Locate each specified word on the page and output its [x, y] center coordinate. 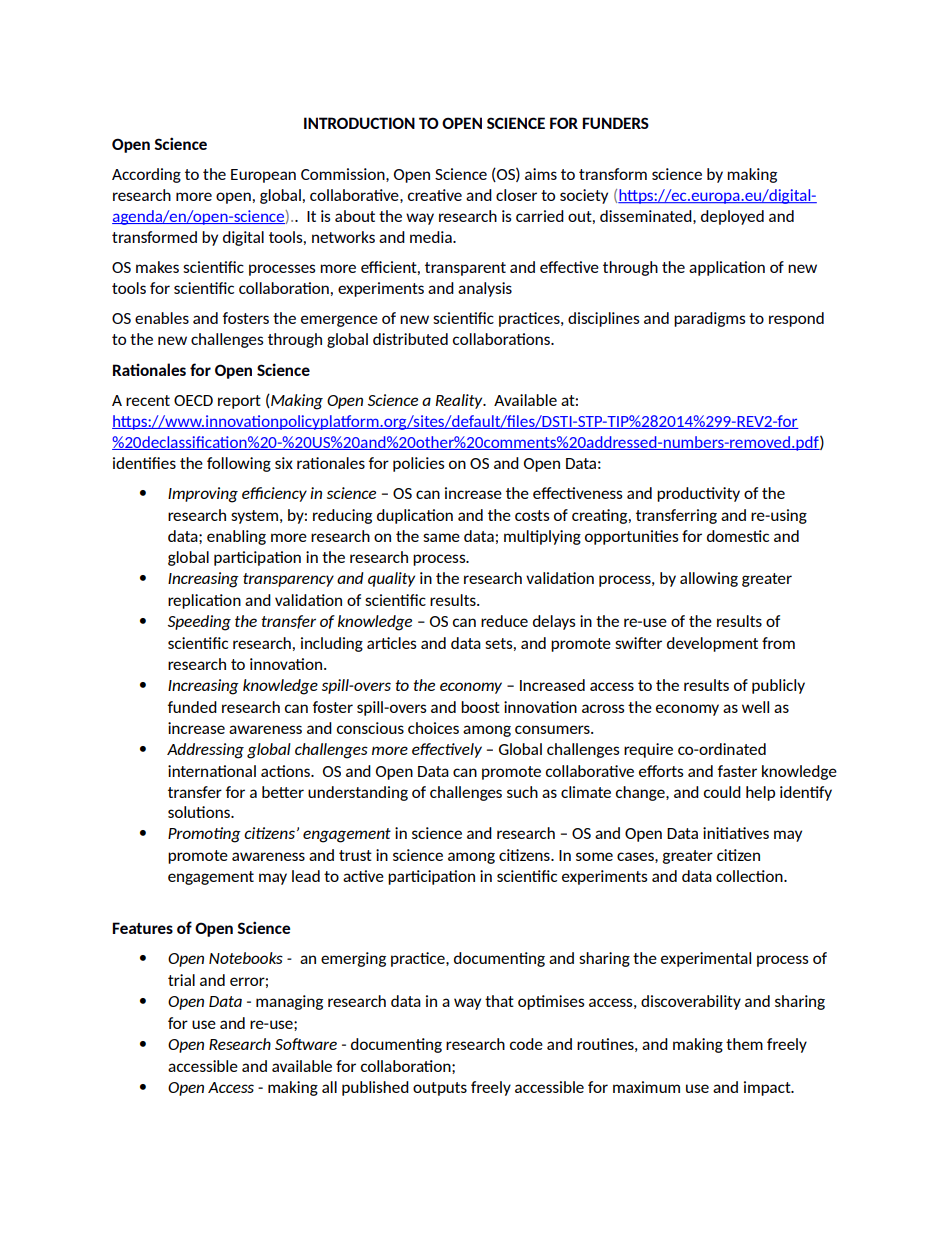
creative [435, 195]
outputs [440, 1089]
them [744, 1044]
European [263, 176]
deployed [732, 217]
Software [306, 1044]
